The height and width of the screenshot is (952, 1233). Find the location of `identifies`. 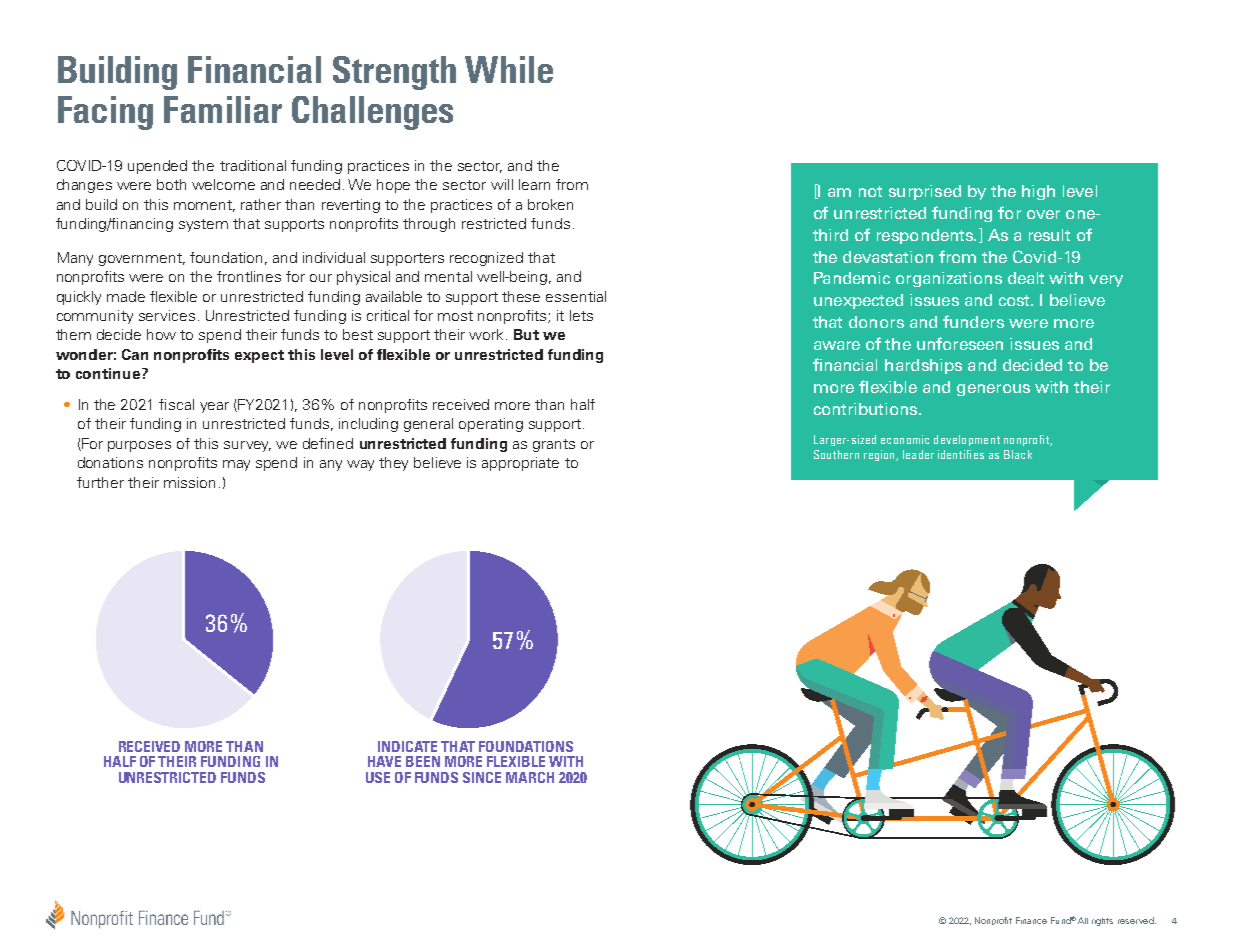

identifies is located at coordinates (961, 454).
